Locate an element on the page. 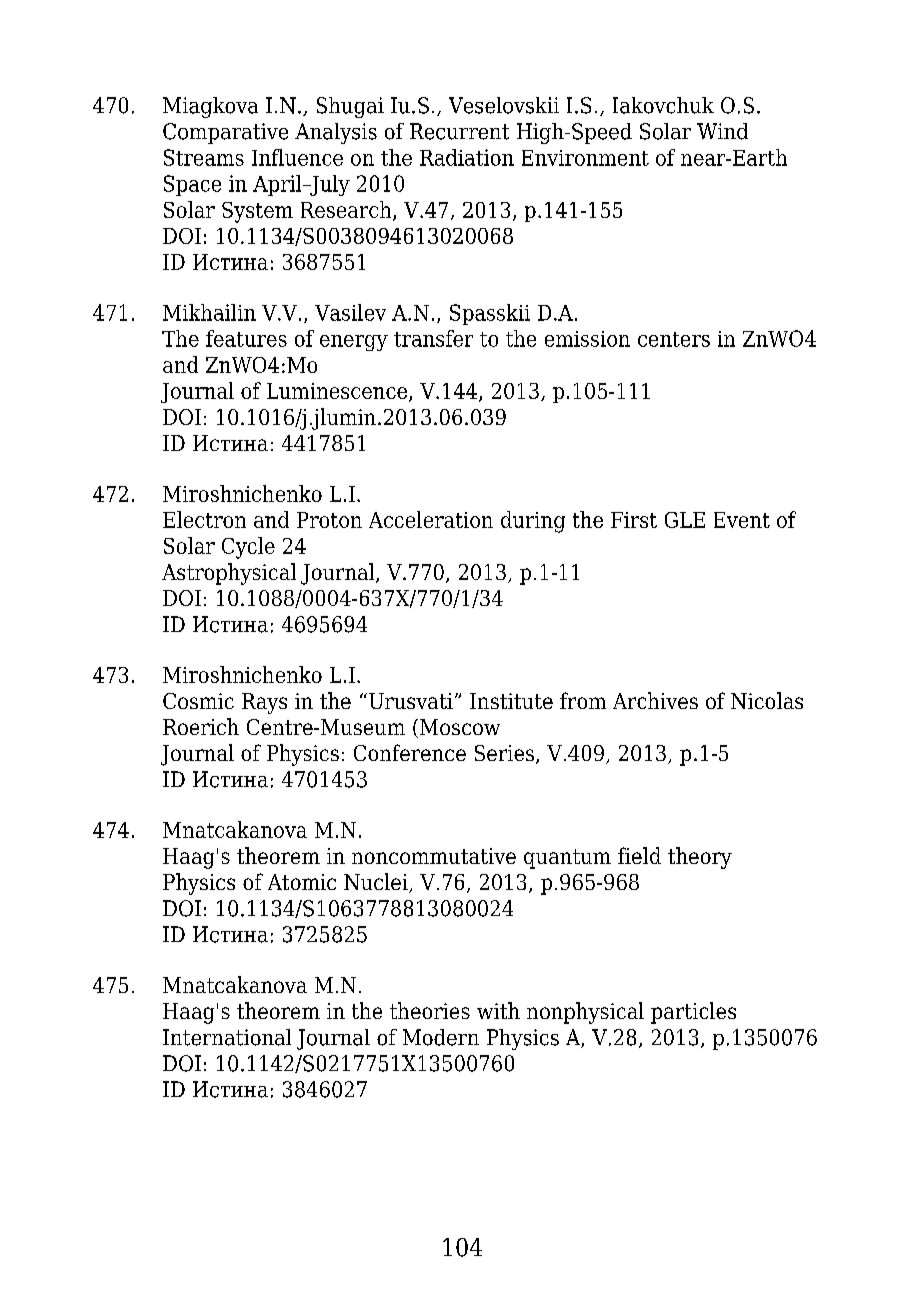 This document has height=1308, width=924. GLE is located at coordinates (685, 520).
